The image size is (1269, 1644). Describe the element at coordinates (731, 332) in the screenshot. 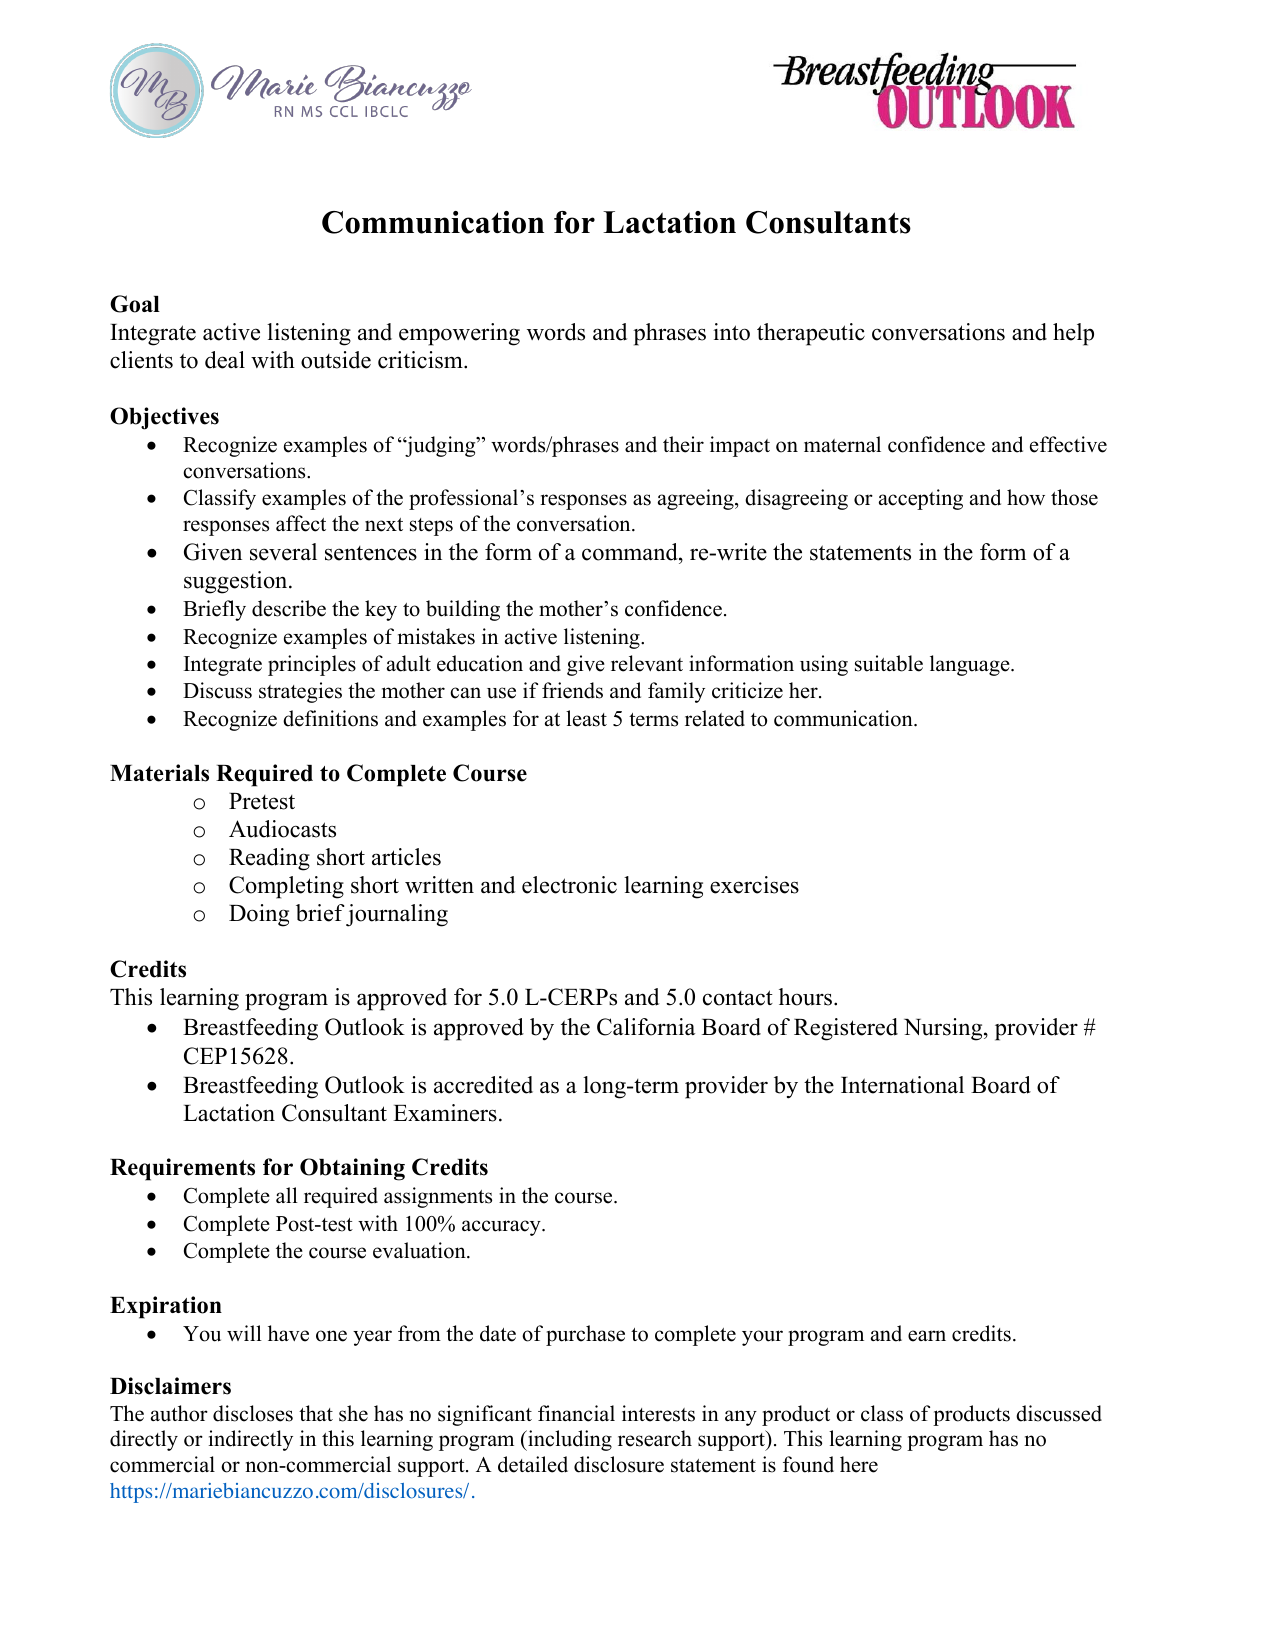

I see `into` at that location.
